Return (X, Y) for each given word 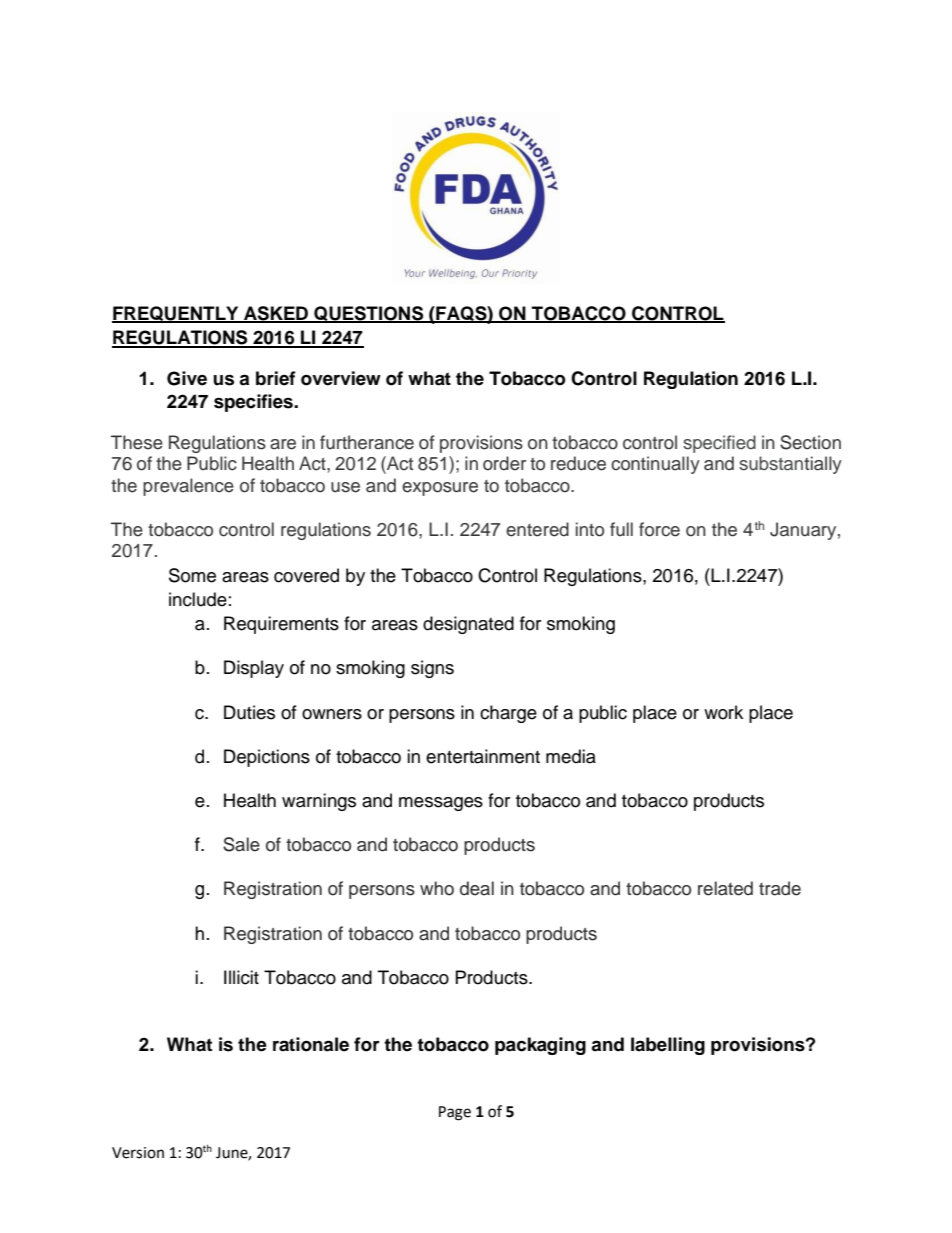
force (659, 529)
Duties (249, 712)
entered (537, 529)
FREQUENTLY (176, 314)
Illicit (241, 977)
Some (192, 575)
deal (477, 888)
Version (138, 1153)
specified (719, 444)
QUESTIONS (369, 314)
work (723, 712)
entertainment (483, 756)
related (725, 888)
